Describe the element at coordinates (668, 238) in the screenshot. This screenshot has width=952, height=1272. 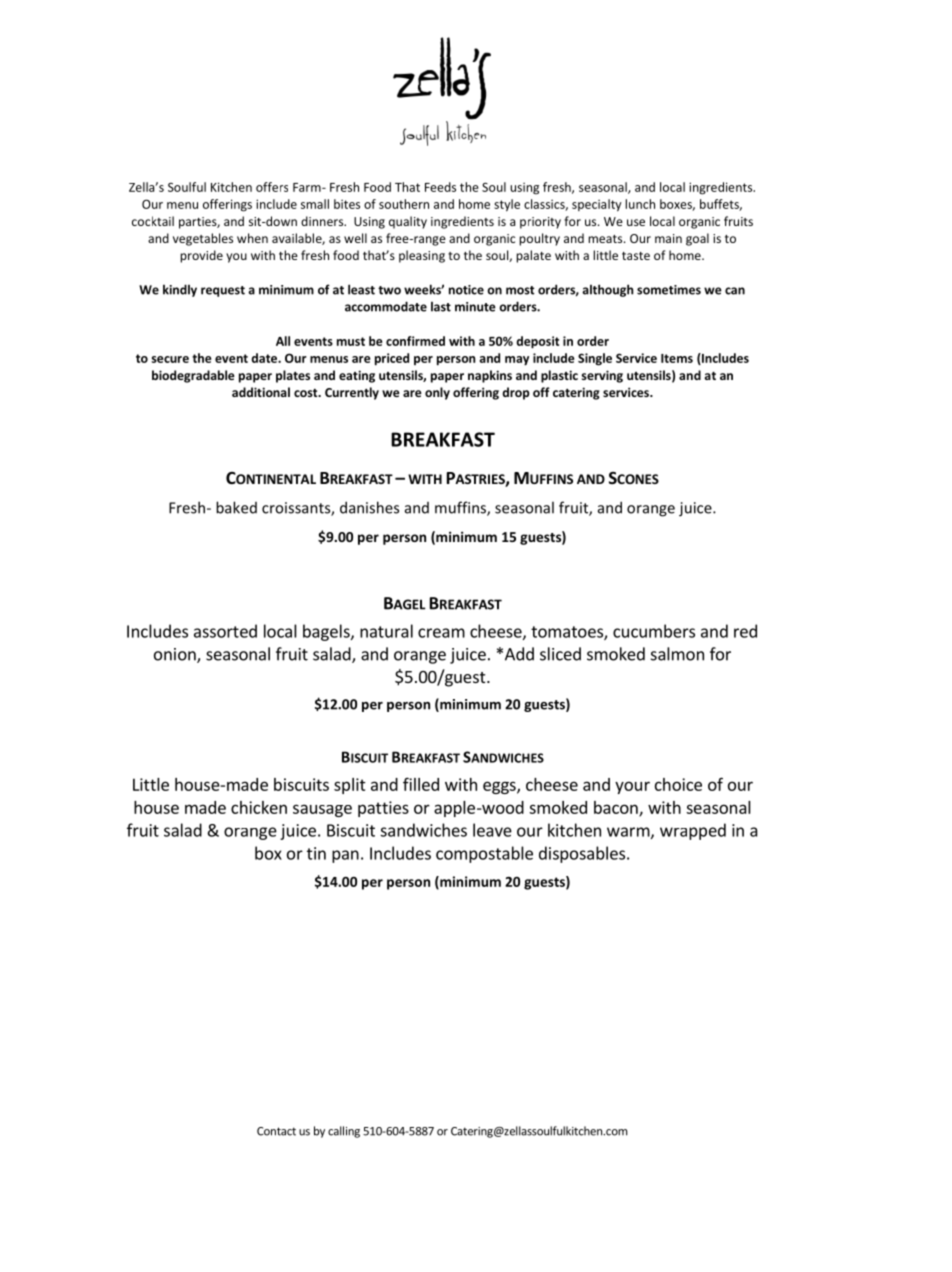
I see `main` at that location.
